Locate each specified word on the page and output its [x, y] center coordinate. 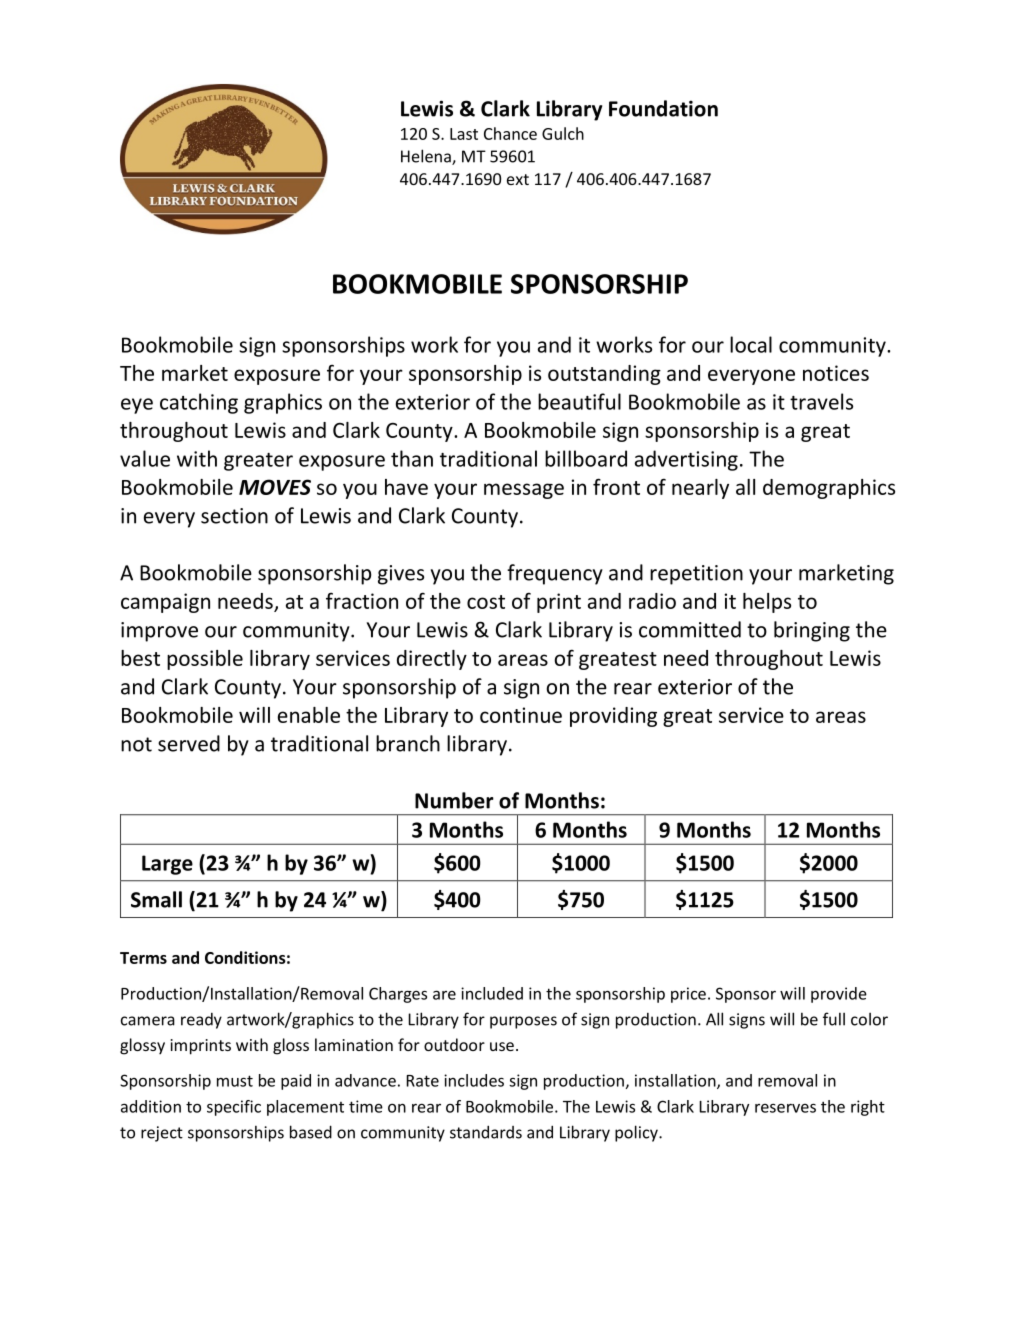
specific [234, 1108]
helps [767, 603]
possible [205, 660]
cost [486, 602]
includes [474, 1080]
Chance [510, 133]
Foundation [663, 108]
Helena [427, 157]
